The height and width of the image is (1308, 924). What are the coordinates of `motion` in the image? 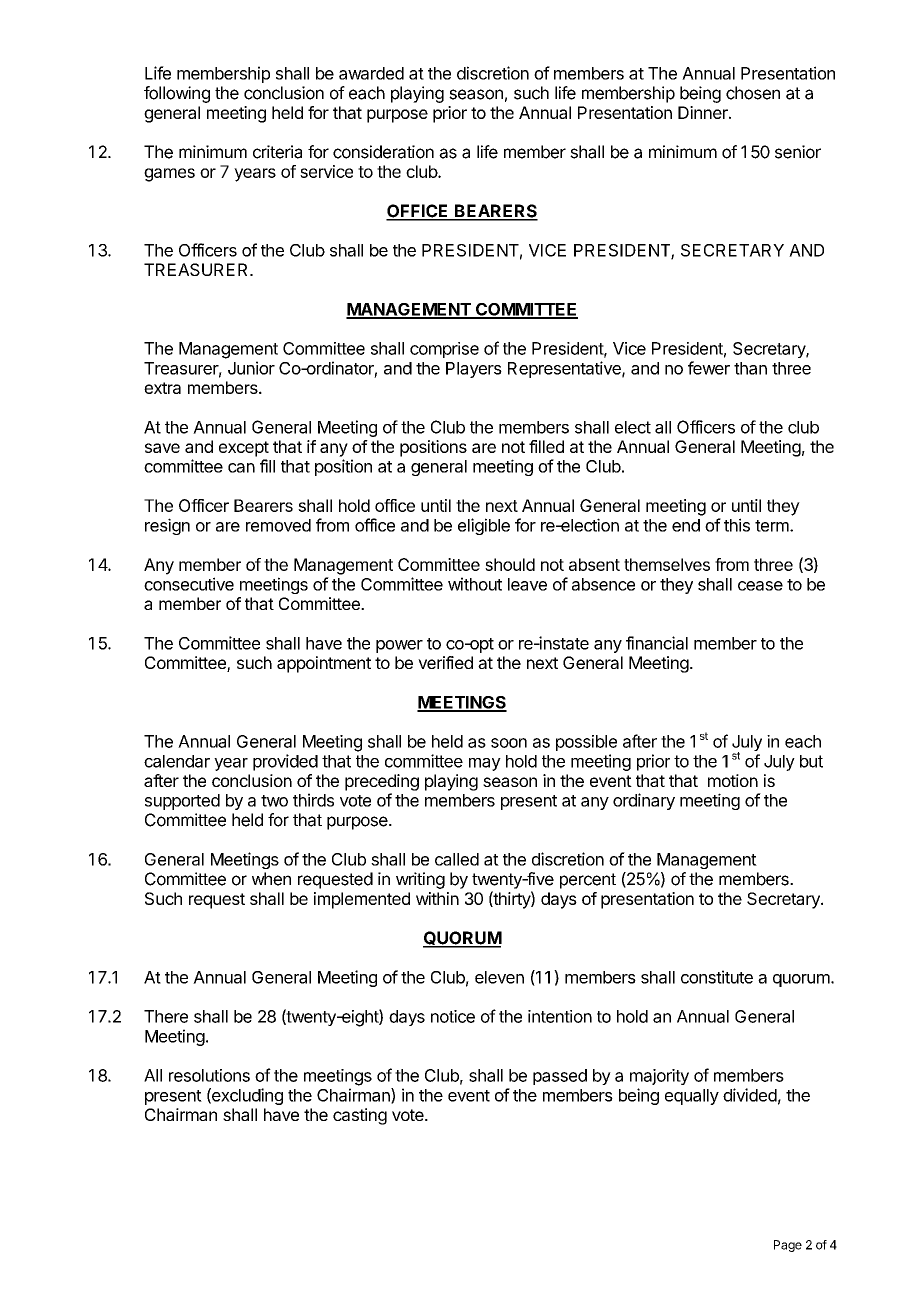 It's located at (733, 780).
